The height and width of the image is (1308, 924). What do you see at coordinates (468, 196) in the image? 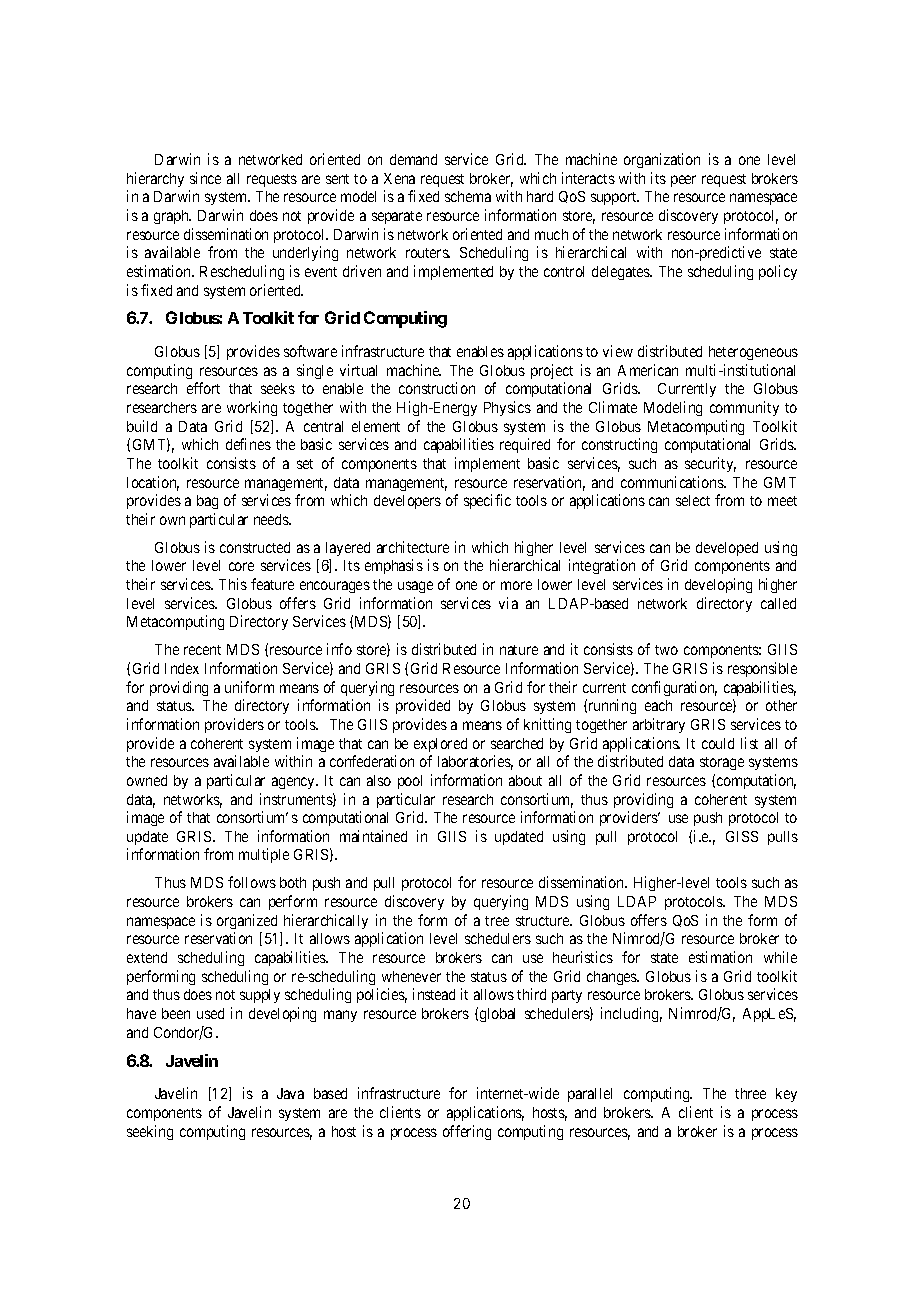
I see `schema` at bounding box center [468, 196].
